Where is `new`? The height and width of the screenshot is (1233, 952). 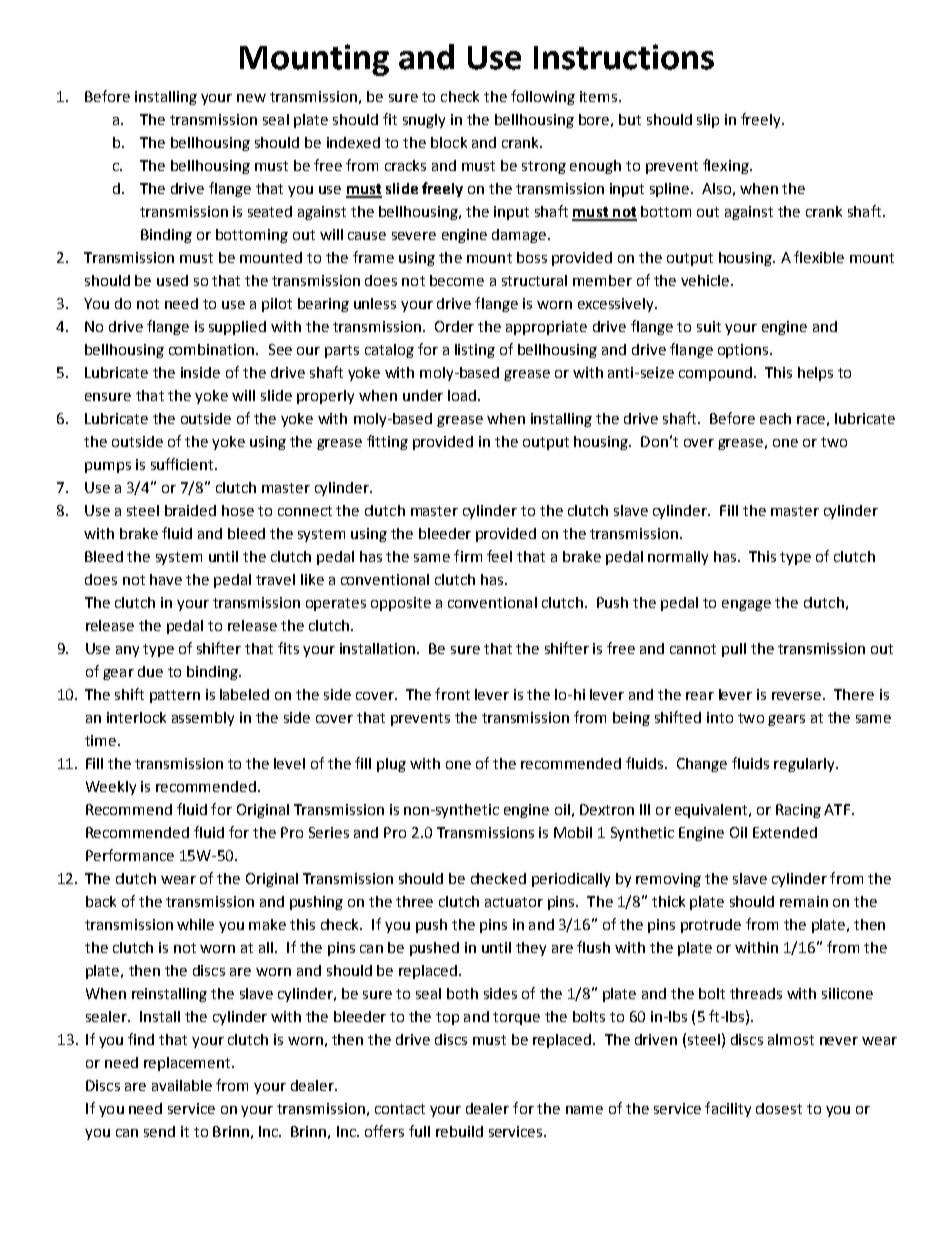 new is located at coordinates (251, 98).
